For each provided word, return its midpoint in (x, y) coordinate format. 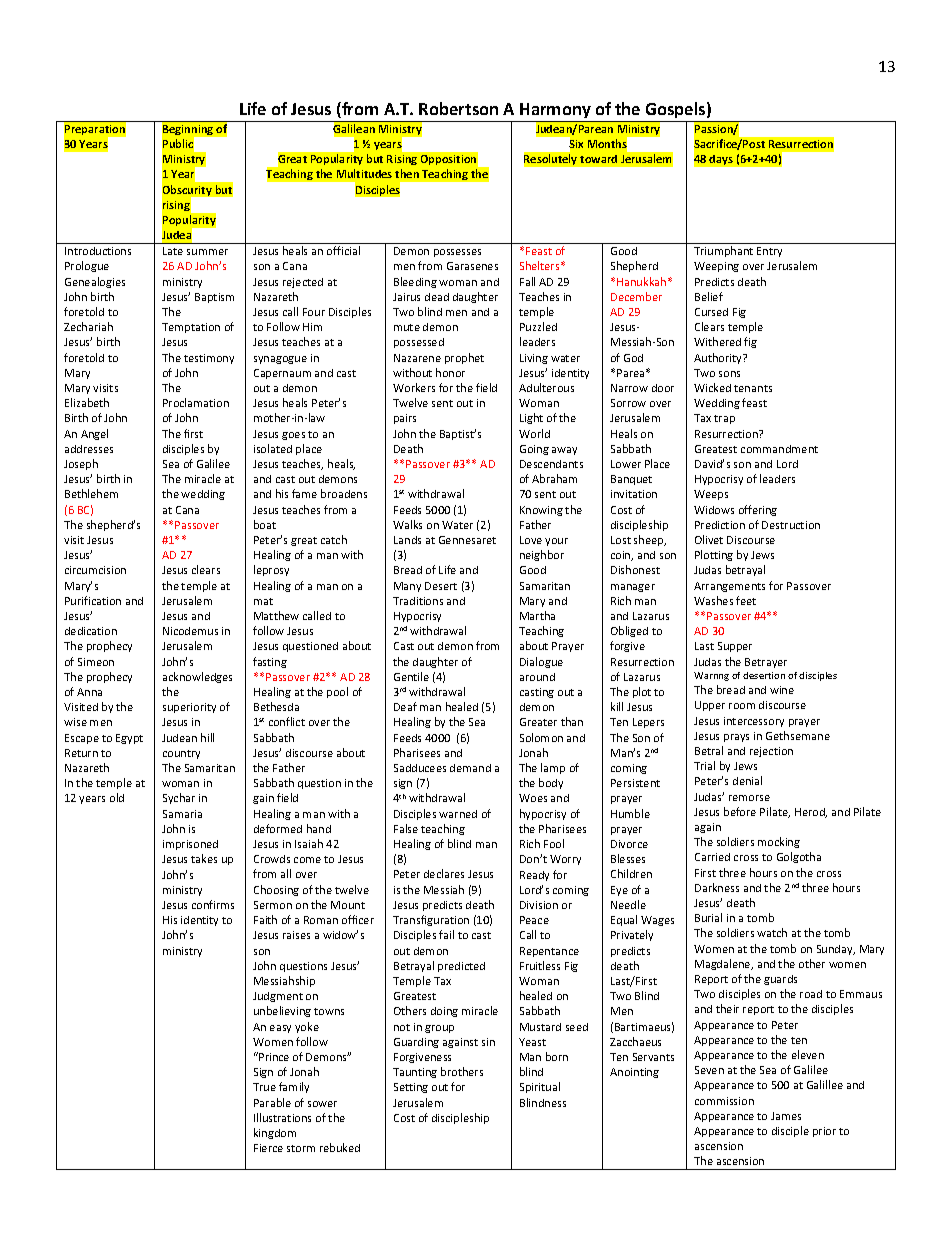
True (264, 1087)
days (721, 160)
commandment (779, 449)
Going (534, 450)
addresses (89, 449)
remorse (749, 798)
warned (458, 814)
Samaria (182, 814)
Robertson (458, 108)
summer (207, 252)
